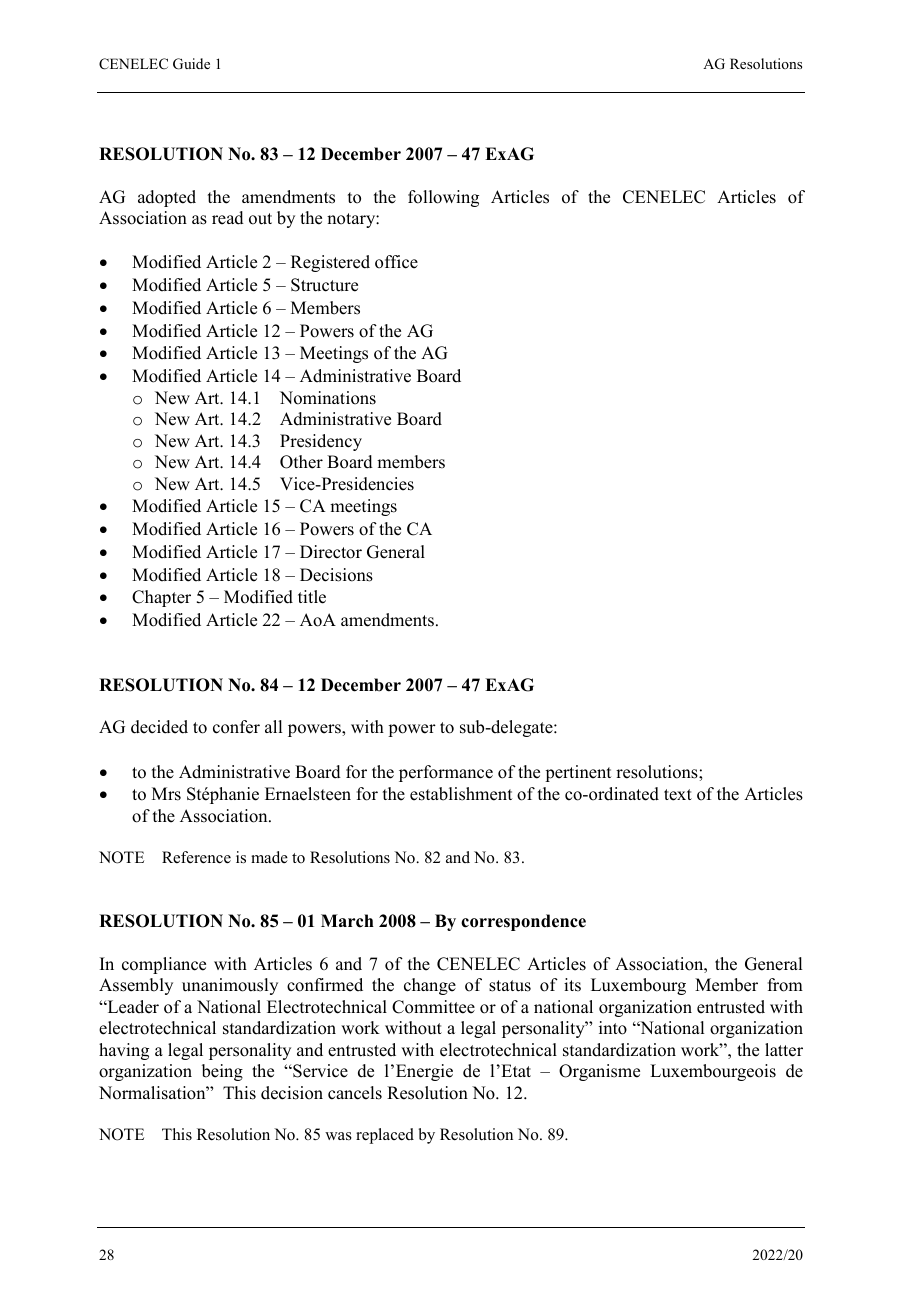  What do you see at coordinates (396, 262) in the screenshot?
I see `office` at bounding box center [396, 262].
